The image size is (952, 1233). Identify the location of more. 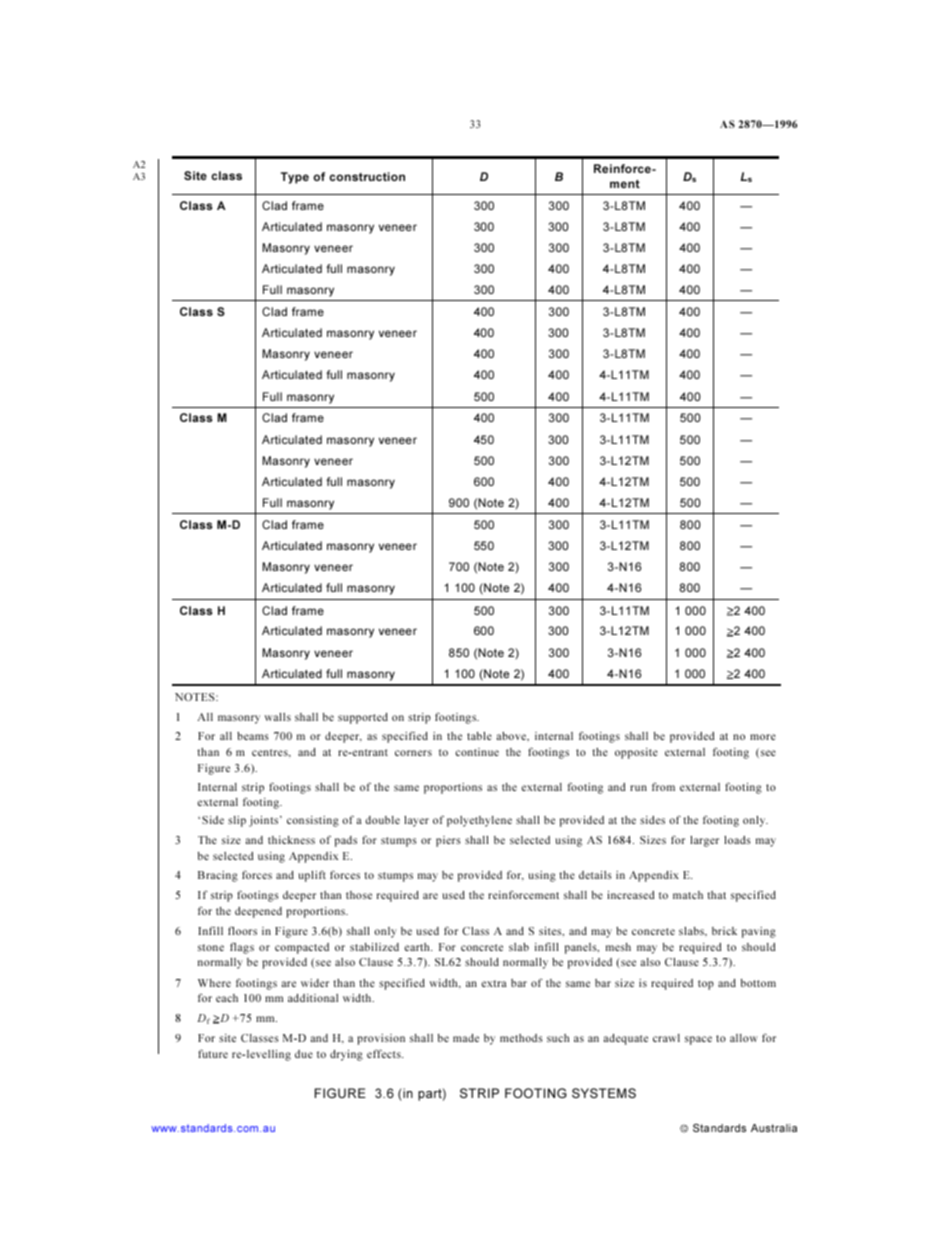
(763, 737).
